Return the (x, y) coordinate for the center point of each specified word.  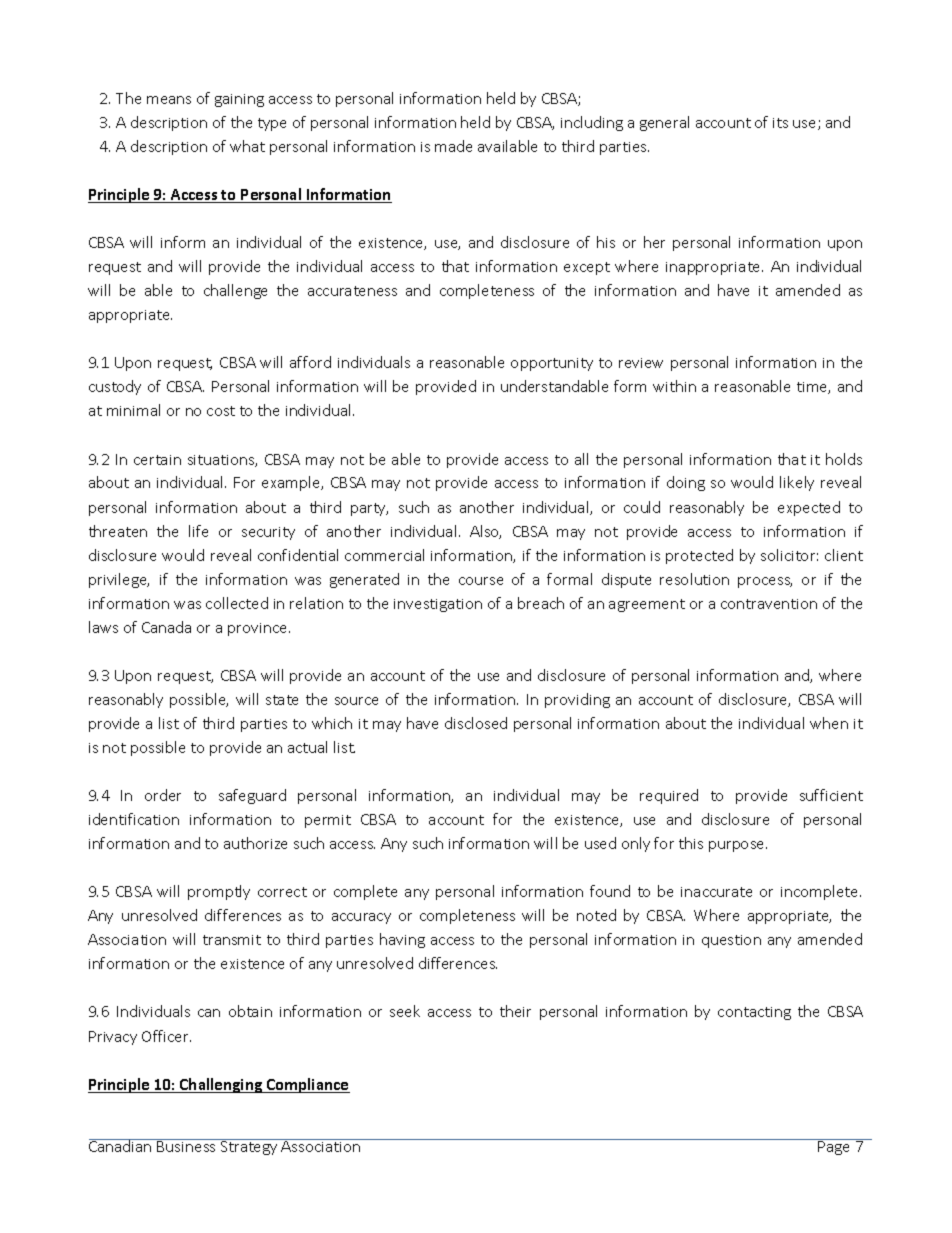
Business (187, 1145)
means (169, 100)
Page (835, 1147)
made (453, 146)
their (515, 1011)
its (780, 123)
